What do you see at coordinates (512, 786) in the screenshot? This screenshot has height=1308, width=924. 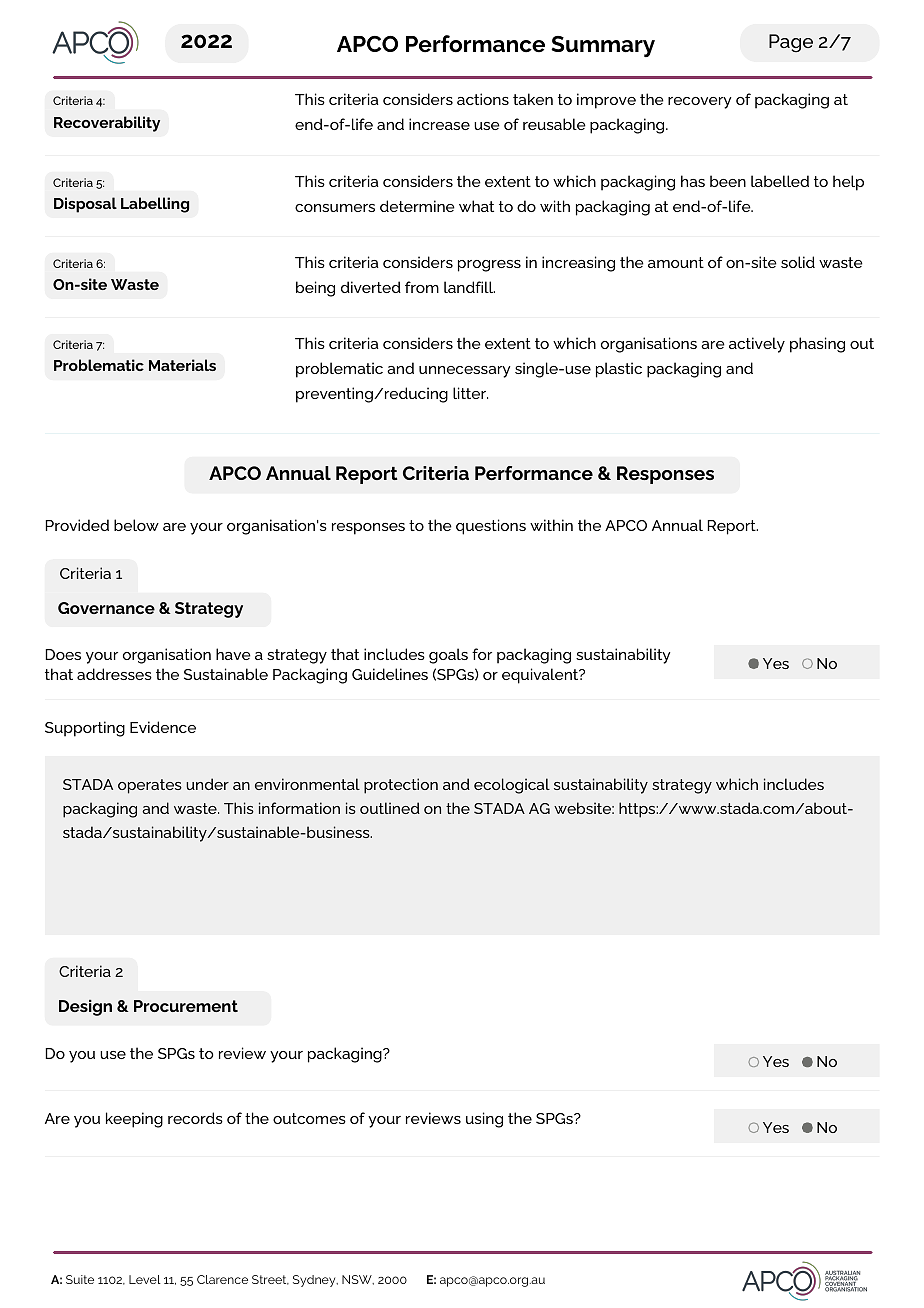 I see `ecological` at bounding box center [512, 786].
